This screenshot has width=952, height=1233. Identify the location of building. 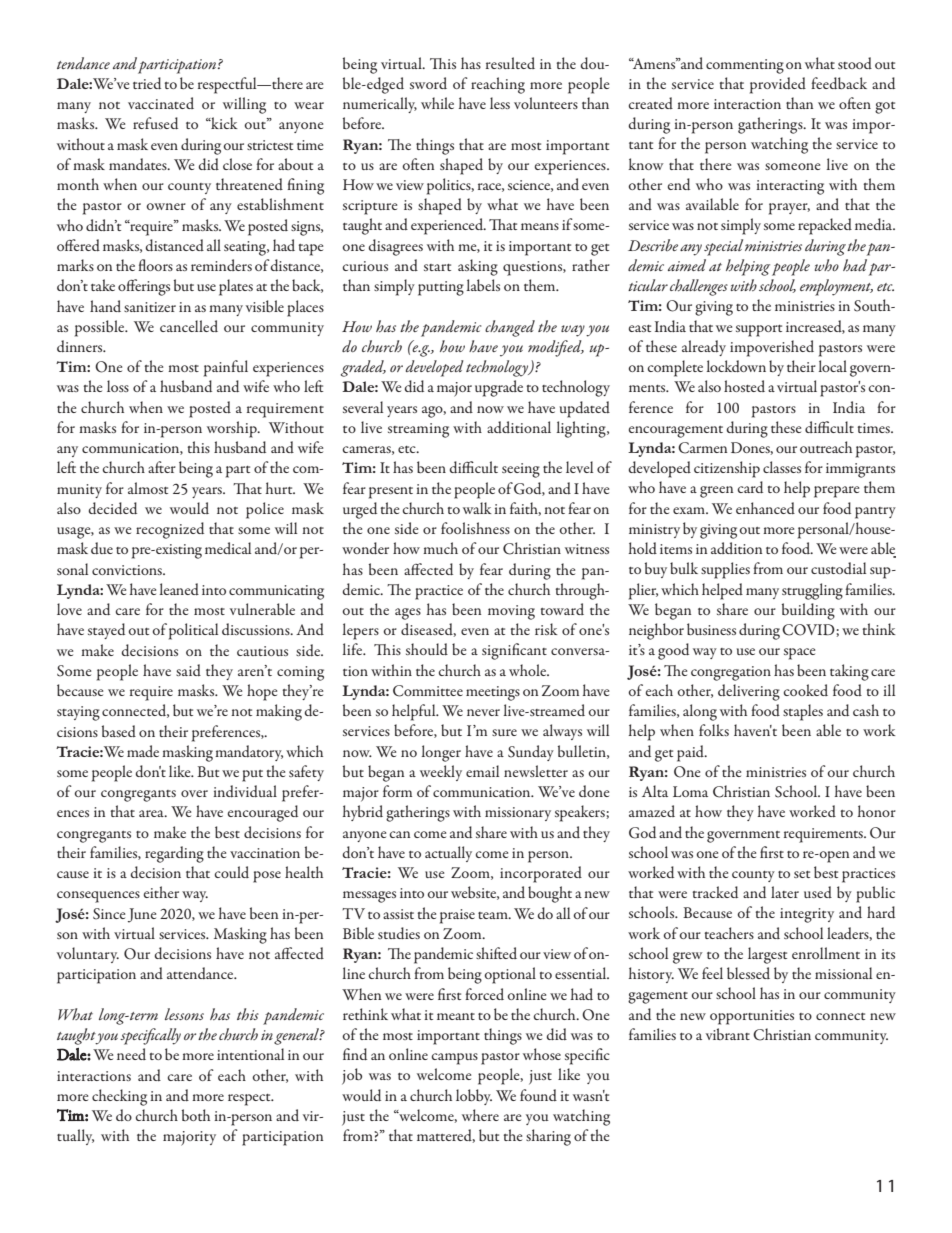
(808, 611).
